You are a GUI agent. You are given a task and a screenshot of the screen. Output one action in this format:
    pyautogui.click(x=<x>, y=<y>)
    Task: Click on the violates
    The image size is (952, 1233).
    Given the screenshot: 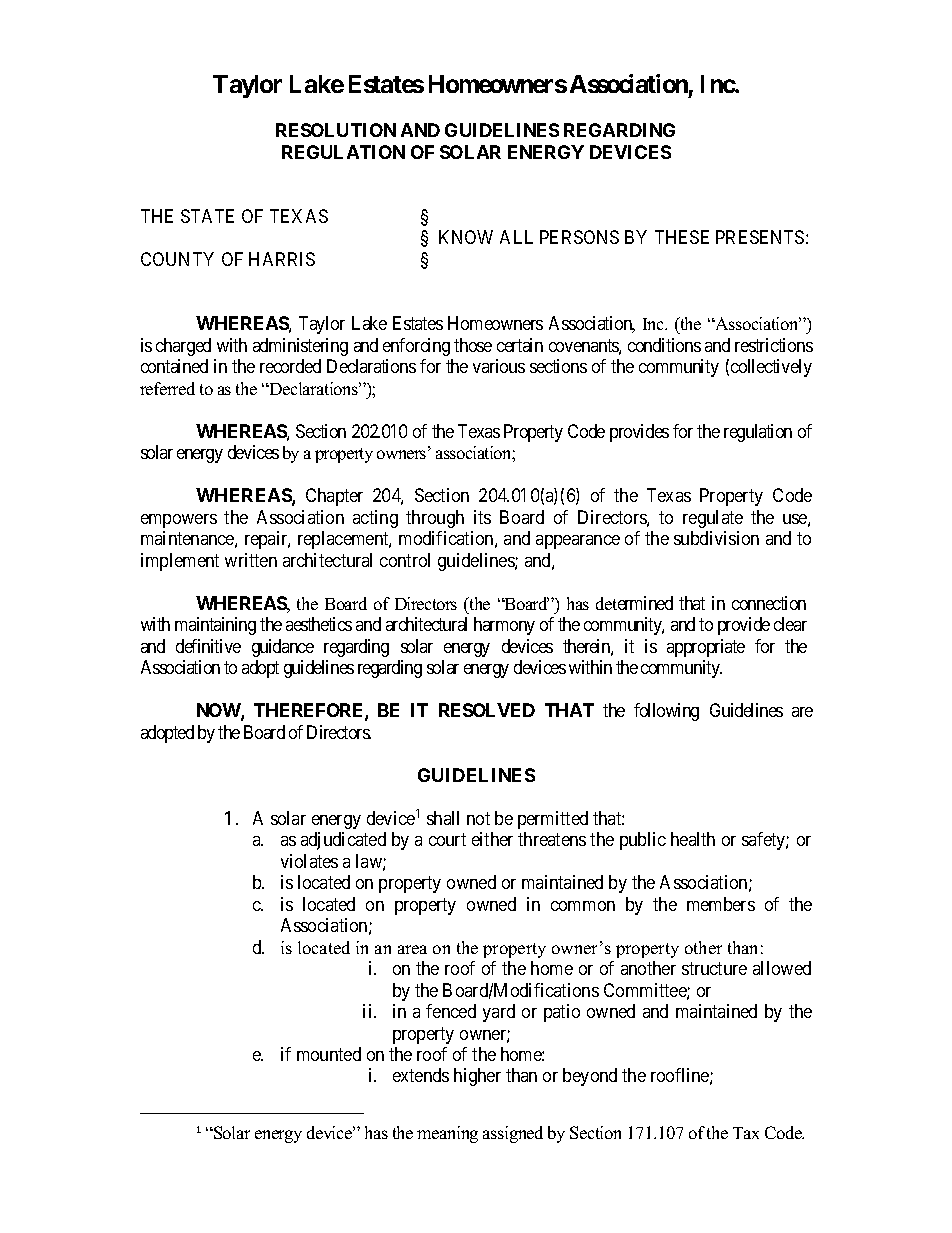 What is the action you would take?
    pyautogui.click(x=309, y=861)
